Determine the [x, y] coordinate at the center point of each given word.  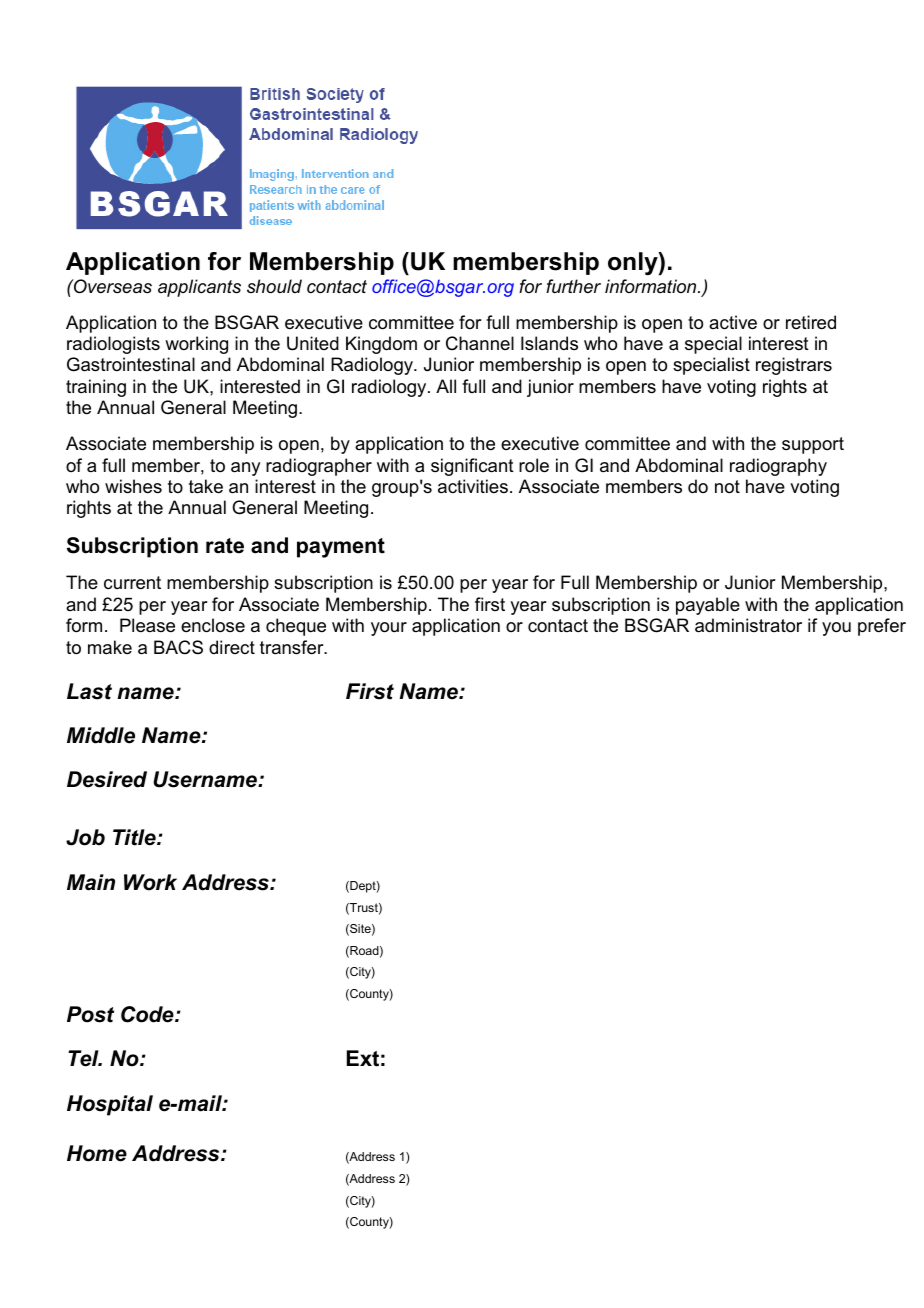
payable [708, 606]
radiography [778, 467]
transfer [293, 647]
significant [472, 467]
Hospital [110, 1105]
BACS [178, 647]
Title [135, 837]
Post [90, 1014]
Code [148, 1014]
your [389, 629]
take [206, 486]
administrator [748, 625]
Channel [480, 343]
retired [811, 322]
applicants [199, 288]
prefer [882, 627]
